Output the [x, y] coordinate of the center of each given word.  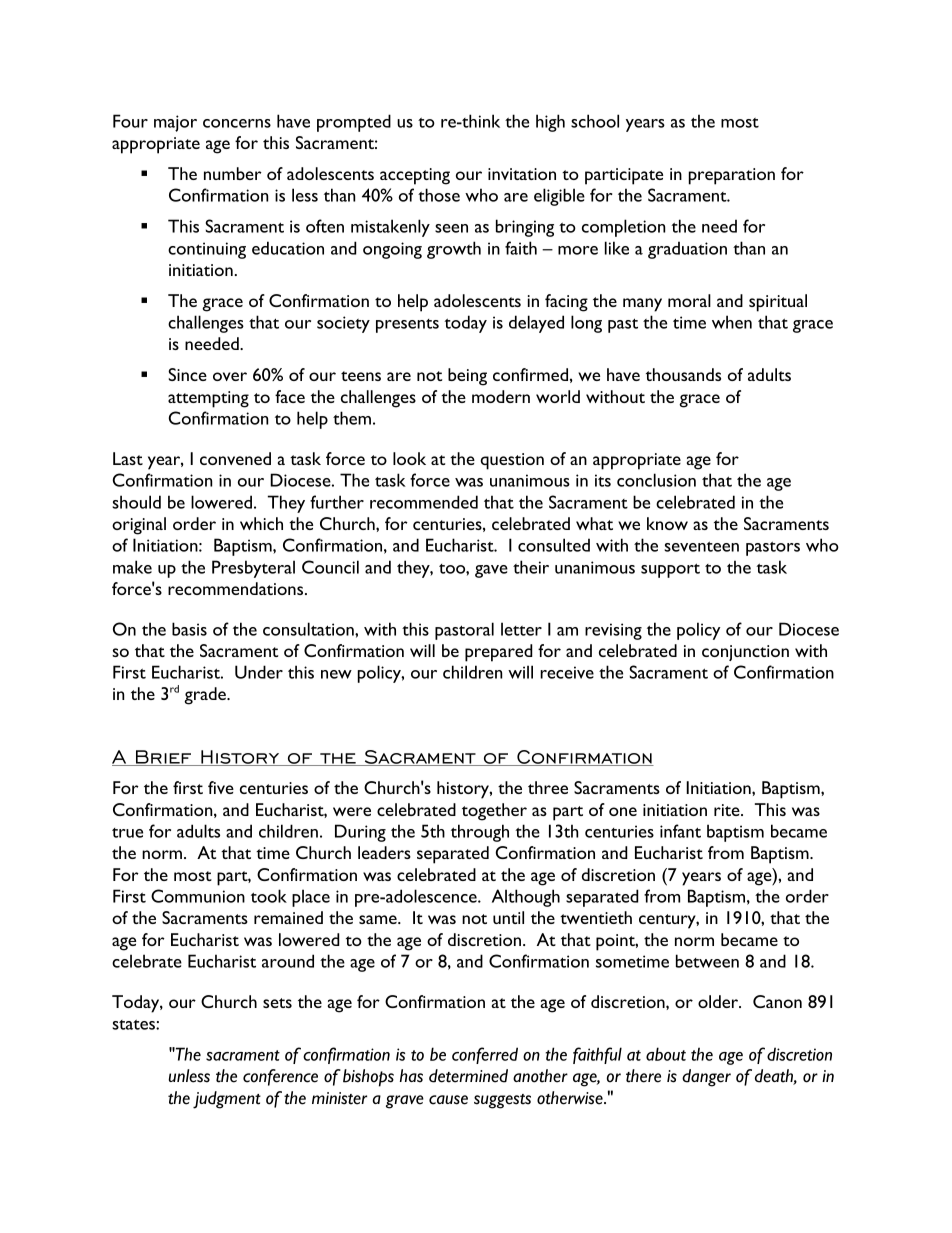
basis [189, 629]
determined [468, 1076]
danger [706, 1078]
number [233, 173]
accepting [415, 176]
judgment [227, 1100]
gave [491, 571]
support [670, 570]
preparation [732, 176]
